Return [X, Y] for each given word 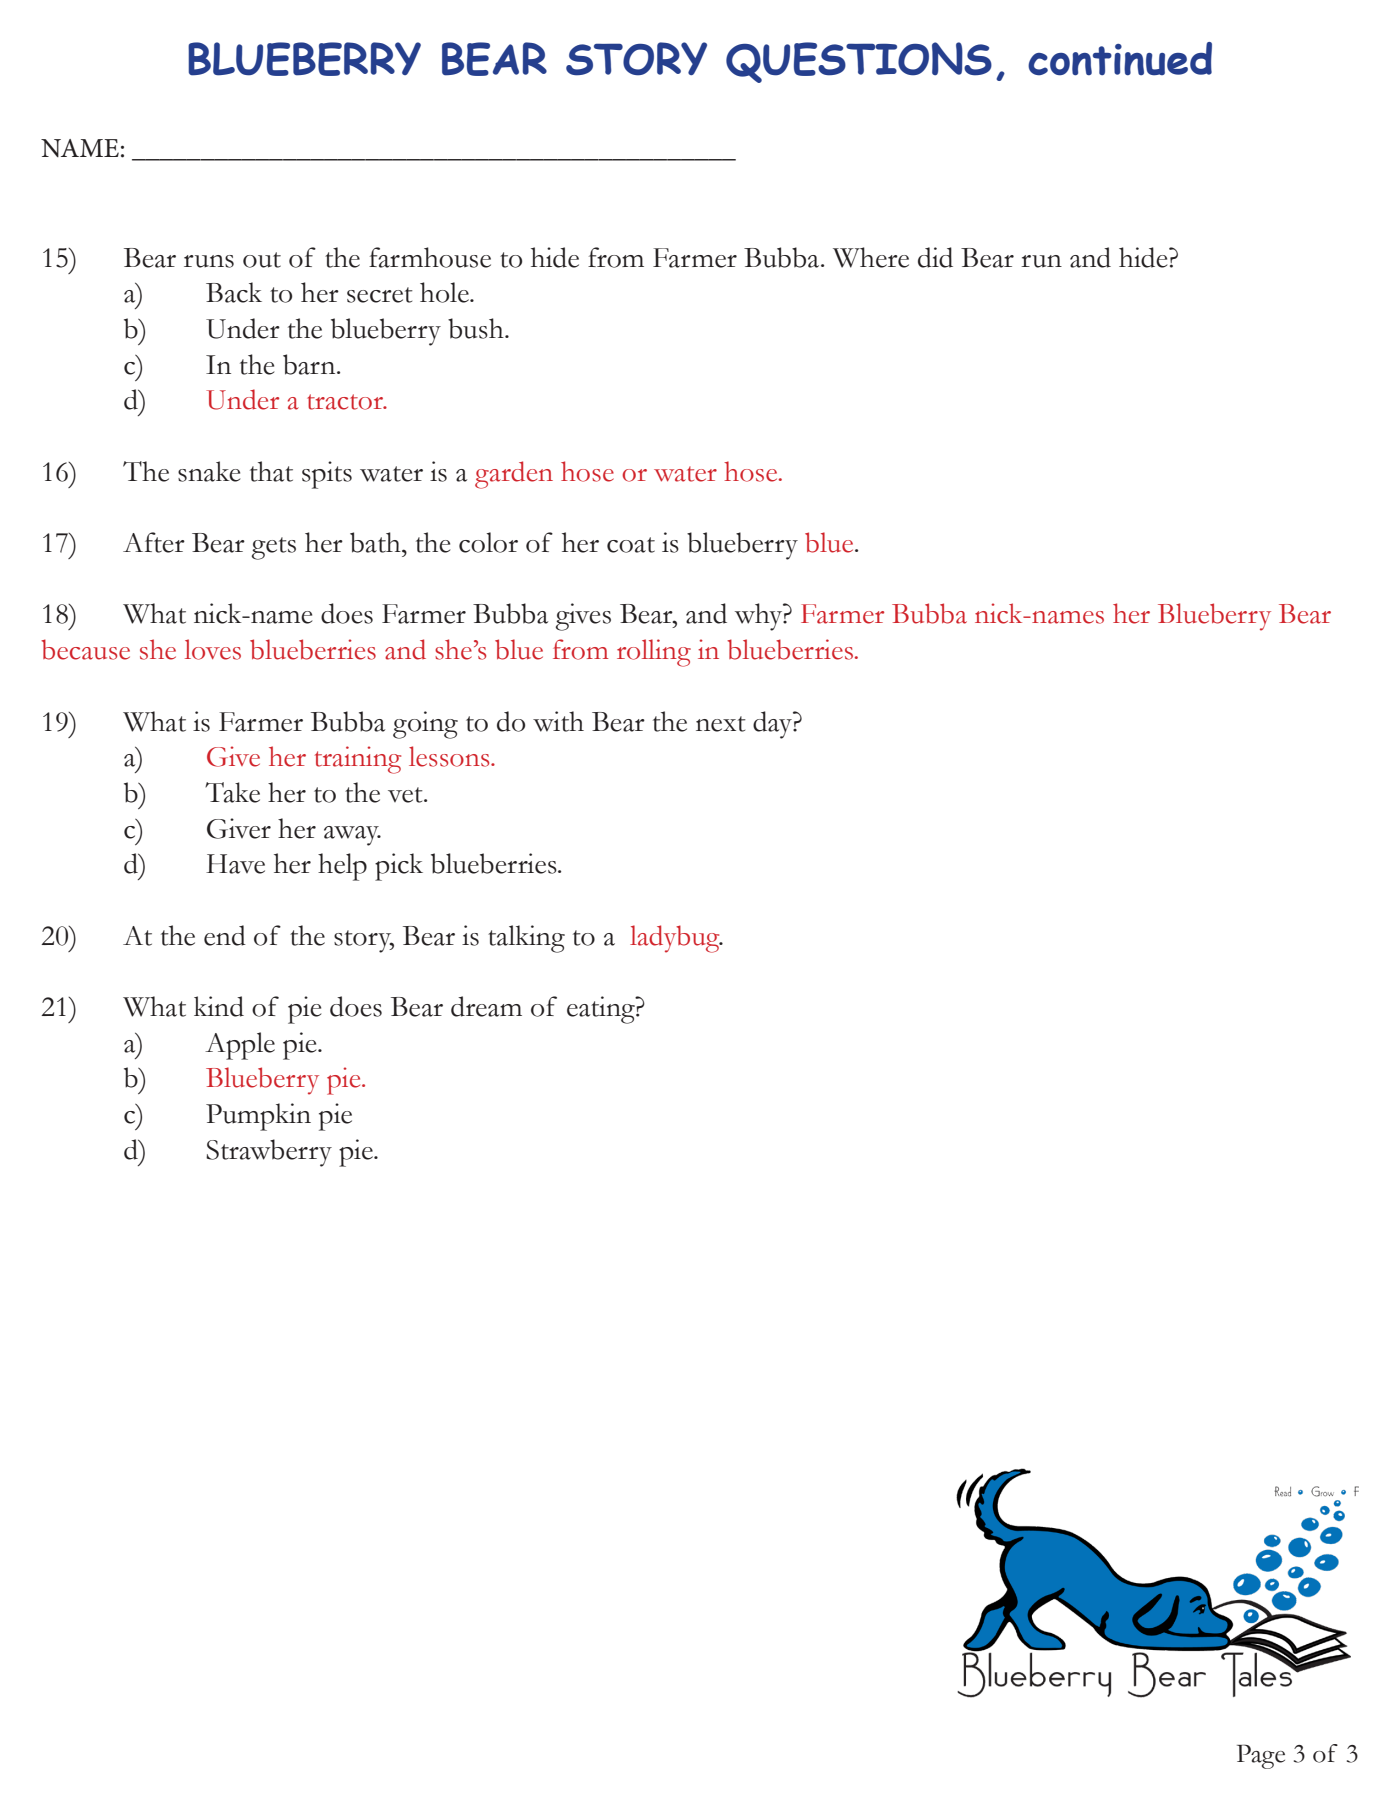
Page [1261, 1756]
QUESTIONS [859, 62]
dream [486, 1006]
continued [1120, 59]
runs [209, 261]
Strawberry [269, 1153]
